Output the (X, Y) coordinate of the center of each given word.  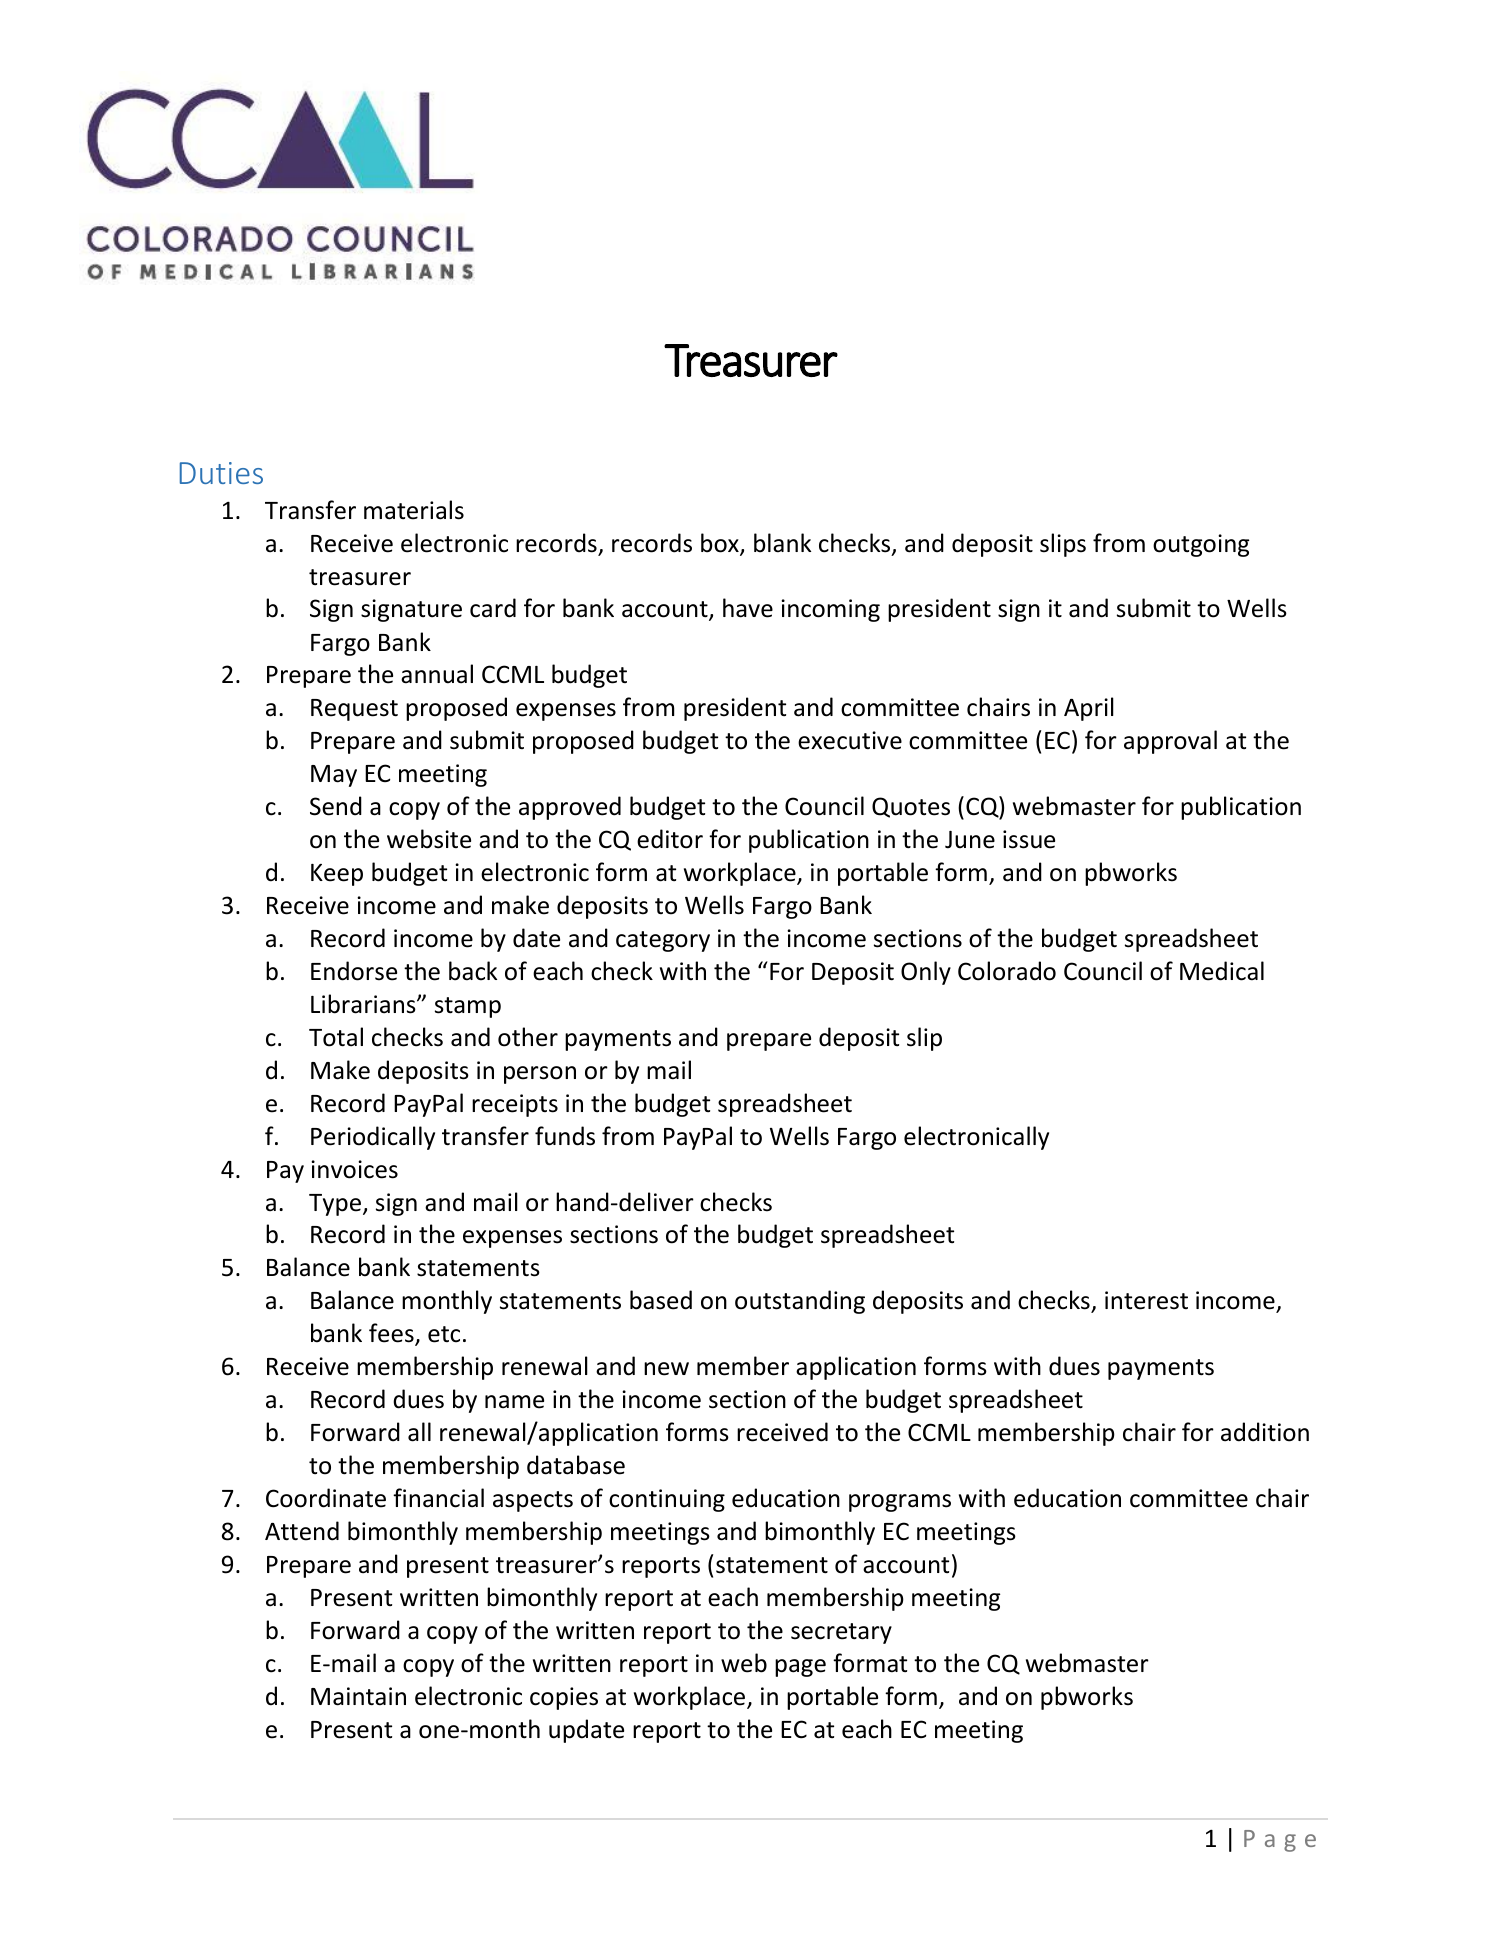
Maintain (358, 1696)
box (721, 544)
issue (1029, 839)
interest (1146, 1300)
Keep (337, 875)
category (663, 941)
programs (900, 1503)
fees (392, 1334)
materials (414, 510)
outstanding (800, 1302)
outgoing (1201, 545)
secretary (841, 1633)
